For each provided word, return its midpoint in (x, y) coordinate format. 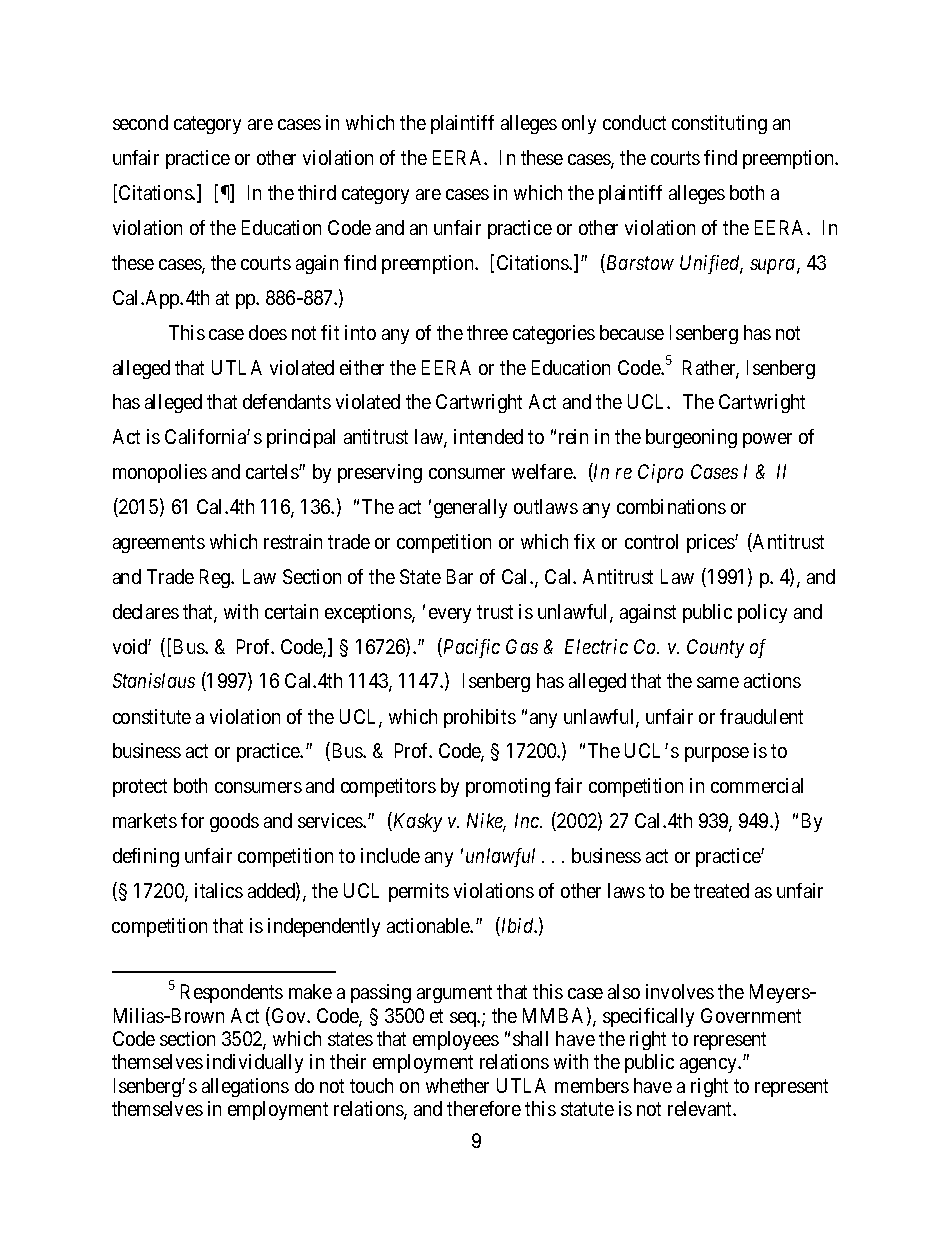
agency (709, 1065)
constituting (719, 124)
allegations (245, 1087)
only (579, 124)
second (140, 122)
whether (457, 1085)
